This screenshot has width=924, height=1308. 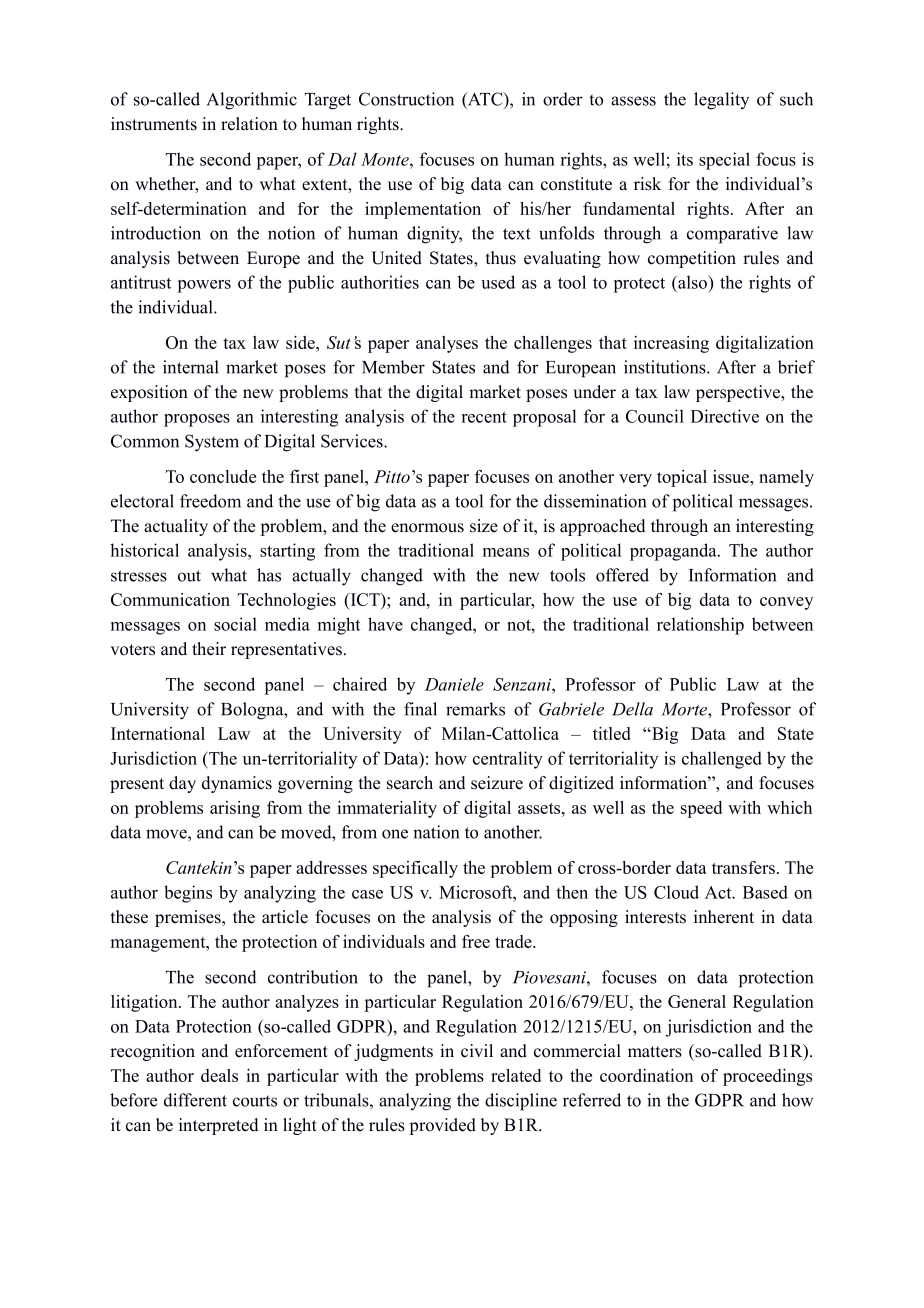 I want to click on have, so click(x=385, y=624).
